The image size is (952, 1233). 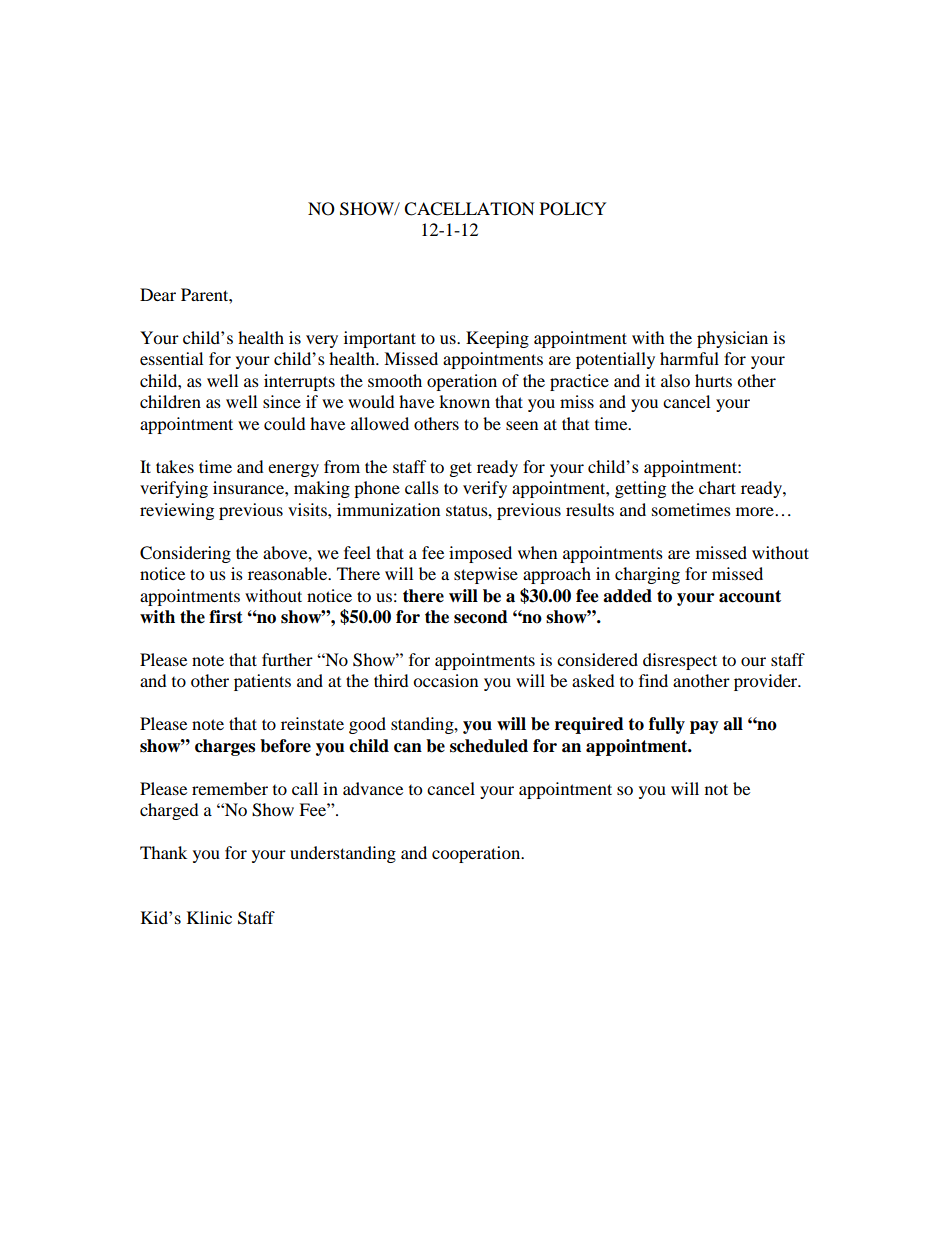 What do you see at coordinates (169, 811) in the page?
I see `charged` at bounding box center [169, 811].
